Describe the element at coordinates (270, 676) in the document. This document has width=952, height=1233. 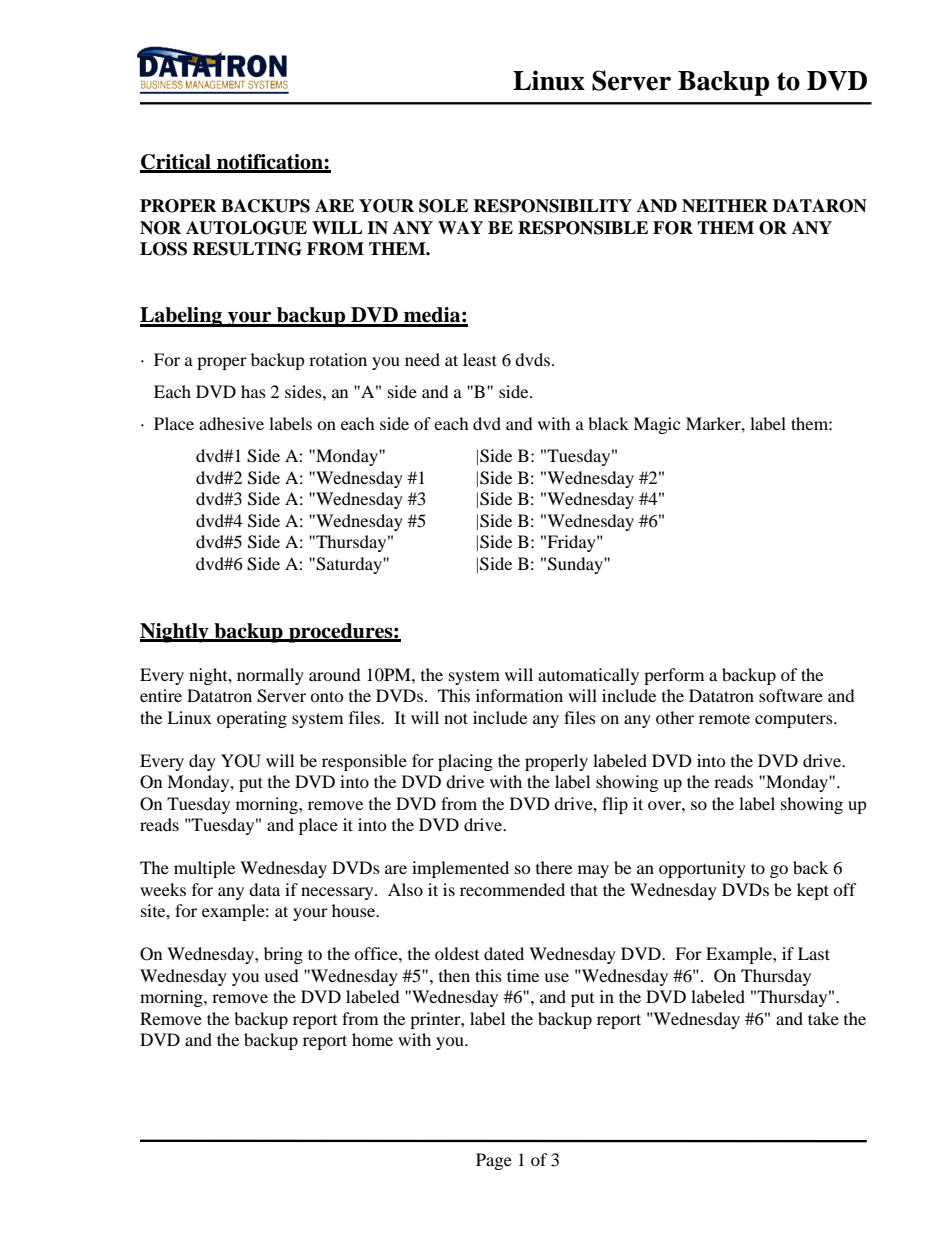
I see `normally` at that location.
